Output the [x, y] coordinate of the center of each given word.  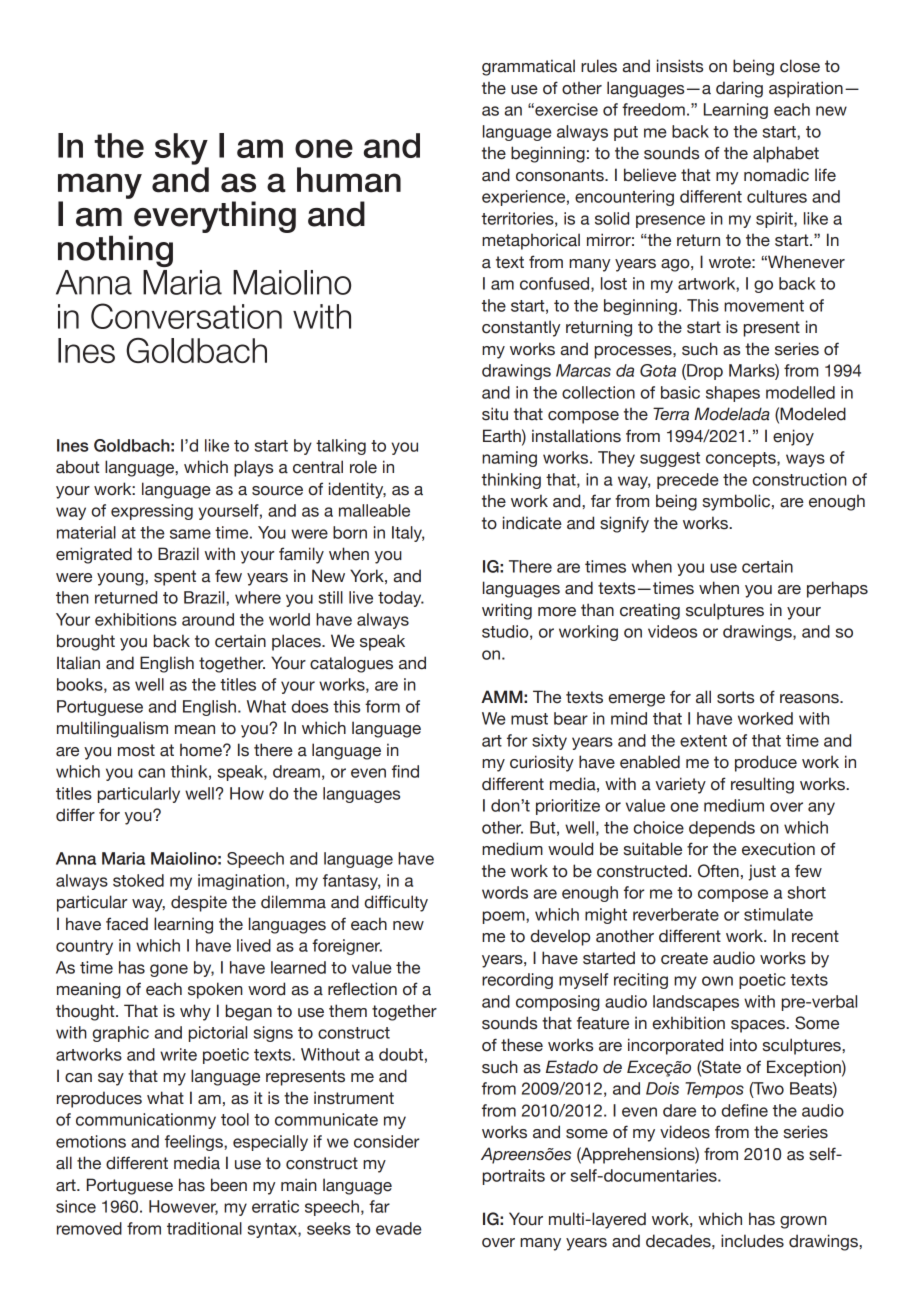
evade [399, 1228]
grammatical [528, 67]
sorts [735, 697]
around [208, 619]
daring [739, 89]
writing [507, 611]
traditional [204, 1228]
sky [181, 149]
